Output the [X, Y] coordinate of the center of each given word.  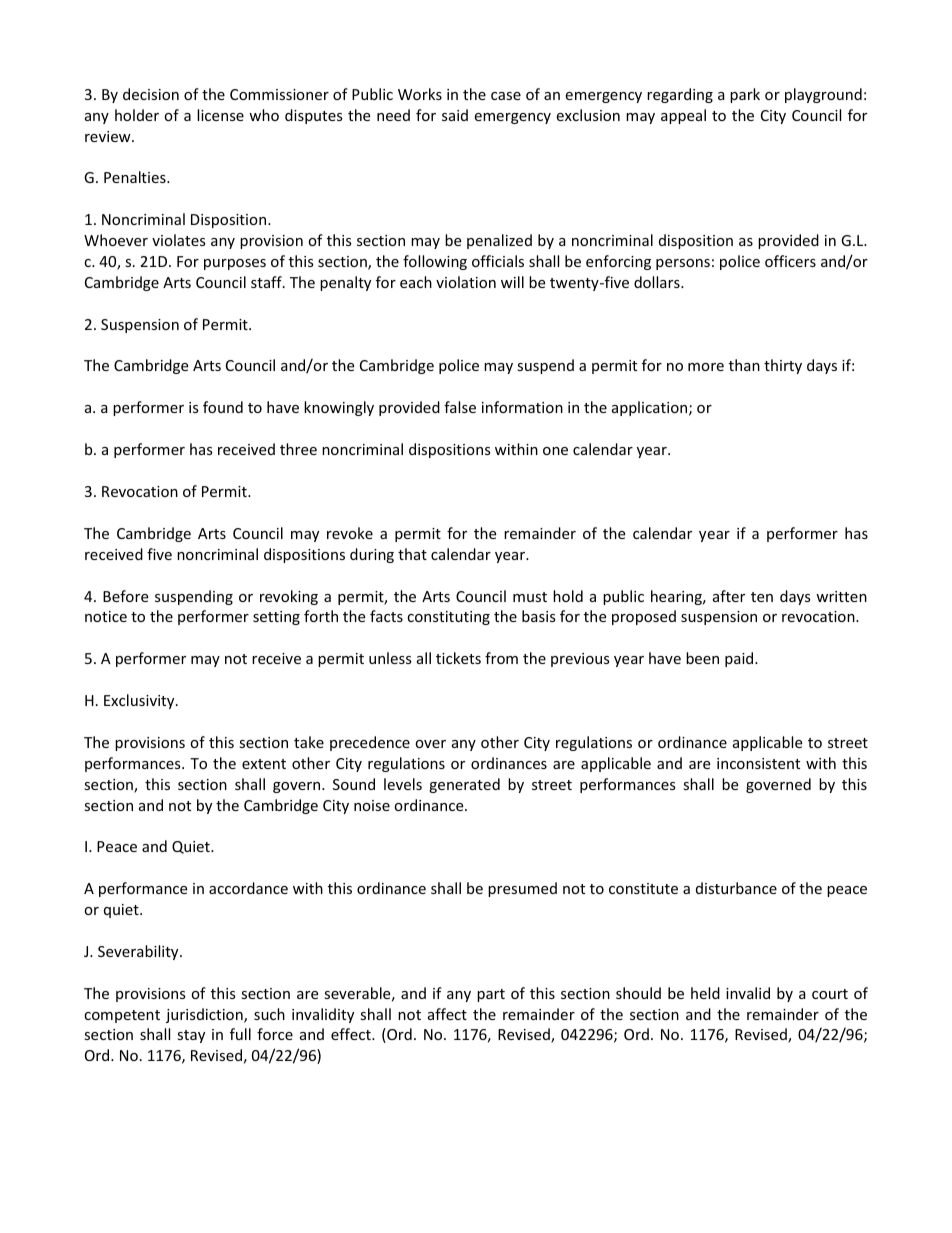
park [745, 95]
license [220, 115]
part [491, 995]
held [705, 993]
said [455, 115]
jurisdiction [205, 1015]
